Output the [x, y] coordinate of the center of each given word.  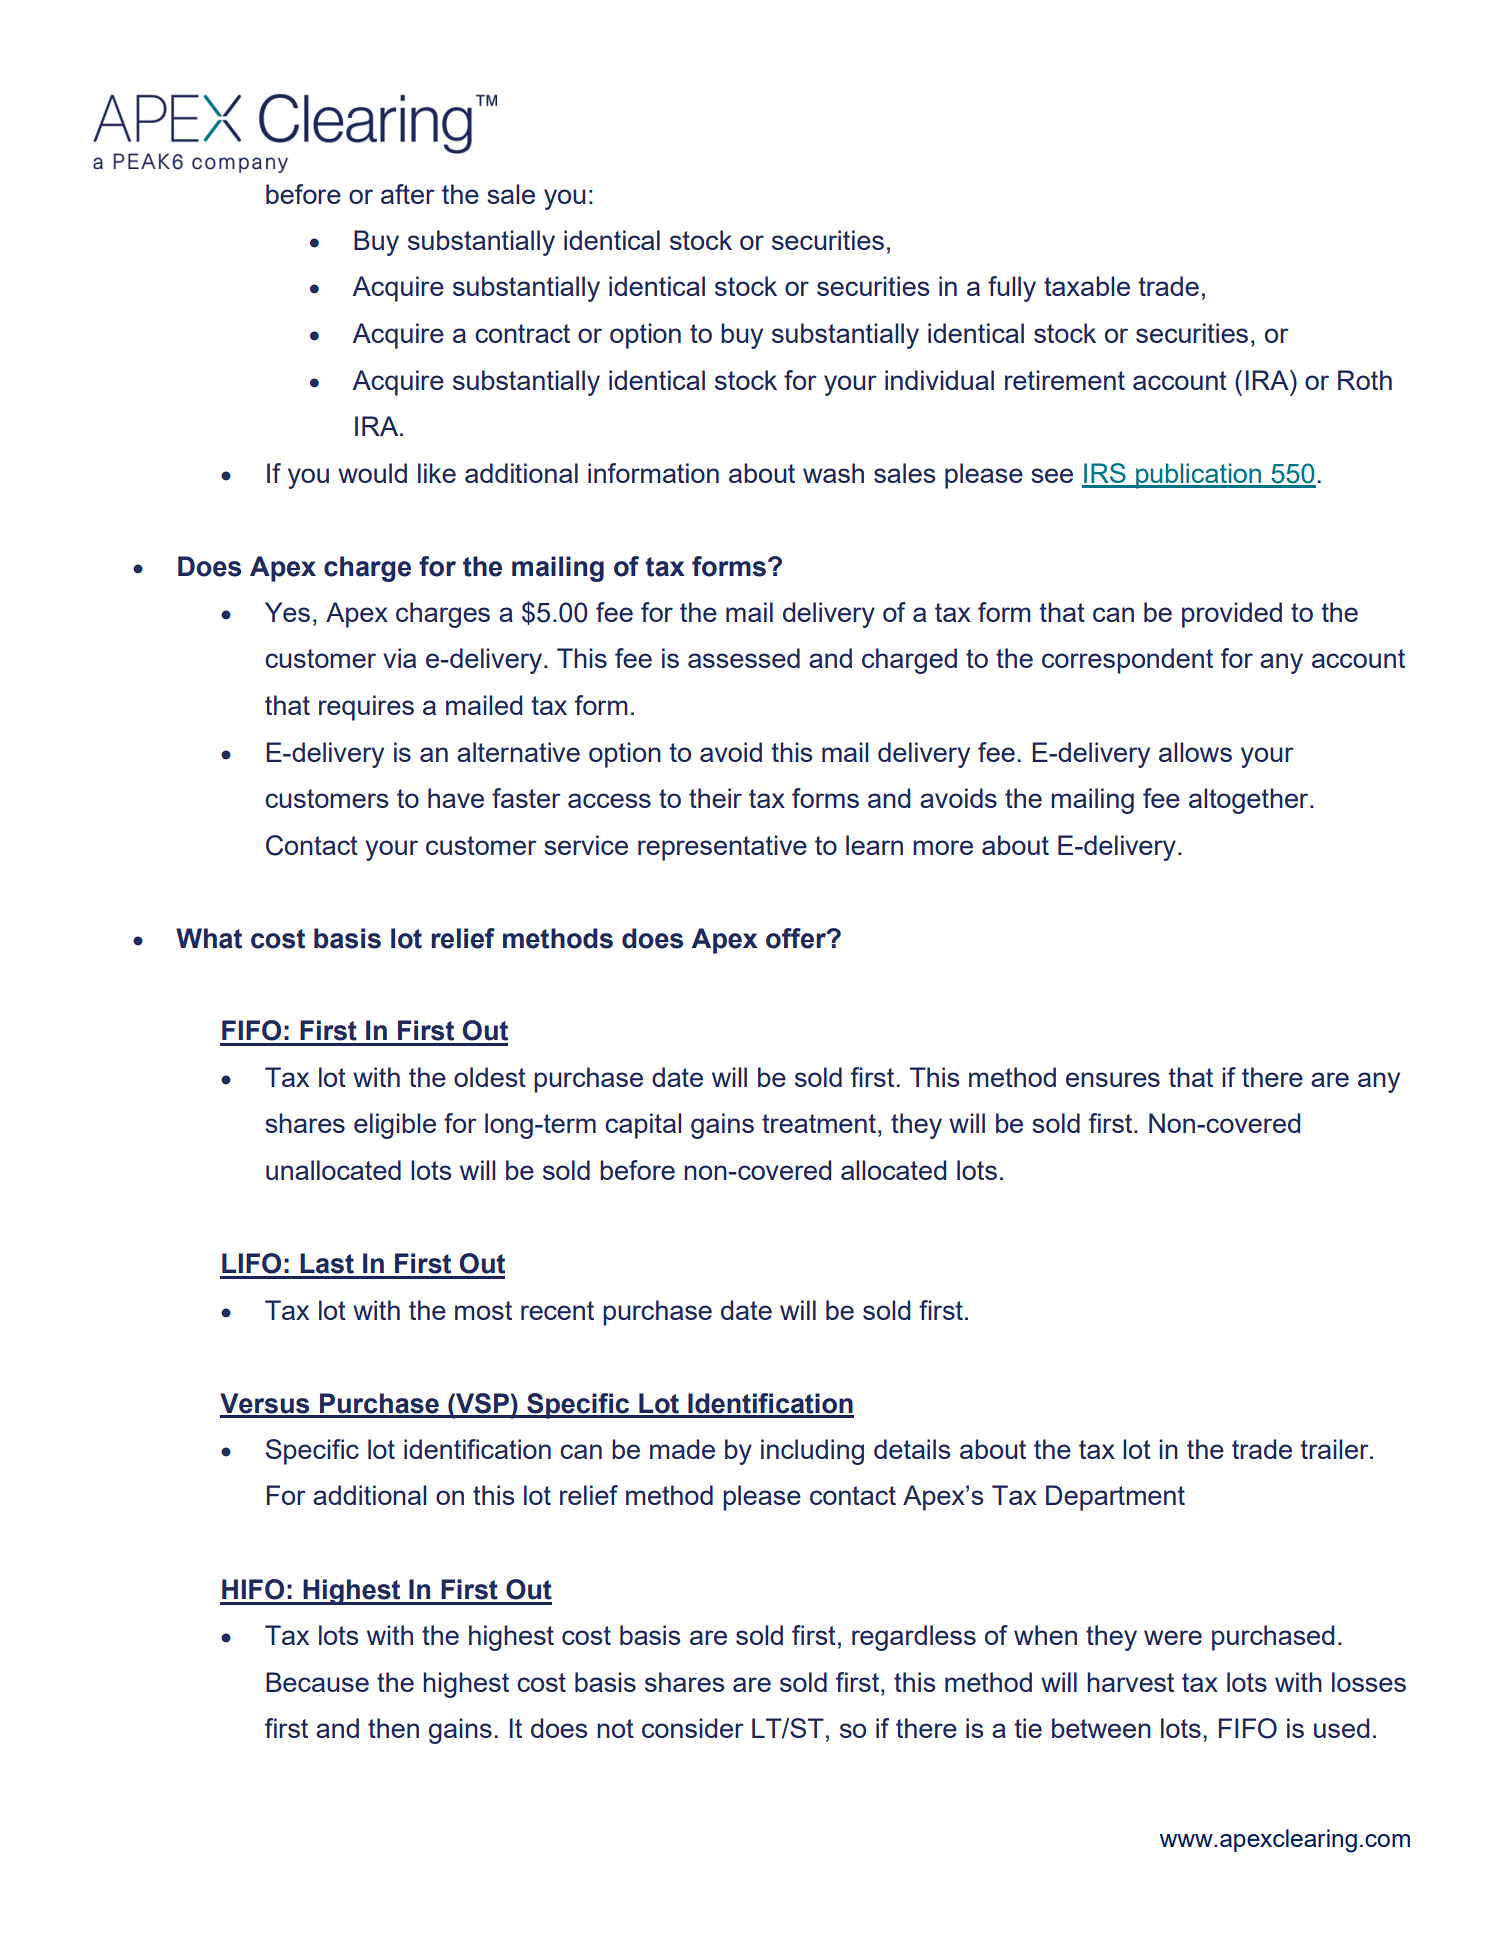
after [408, 194]
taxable [1087, 286]
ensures [1113, 1079]
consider [693, 1728]
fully [1012, 289]
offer [797, 938]
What [209, 938]
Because [317, 1682]
